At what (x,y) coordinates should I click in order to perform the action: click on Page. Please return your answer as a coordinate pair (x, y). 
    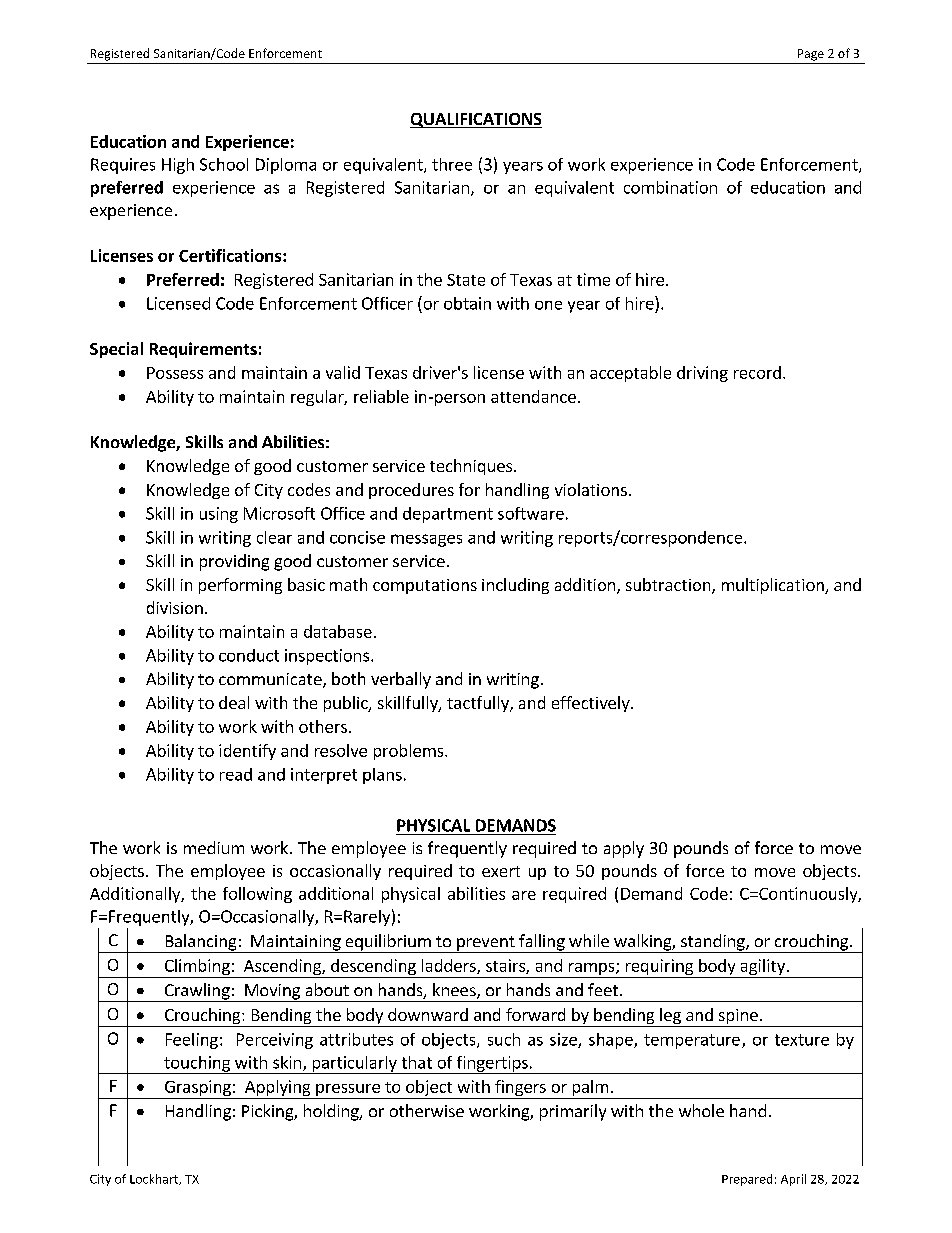
    Looking at the image, I should click on (811, 55).
